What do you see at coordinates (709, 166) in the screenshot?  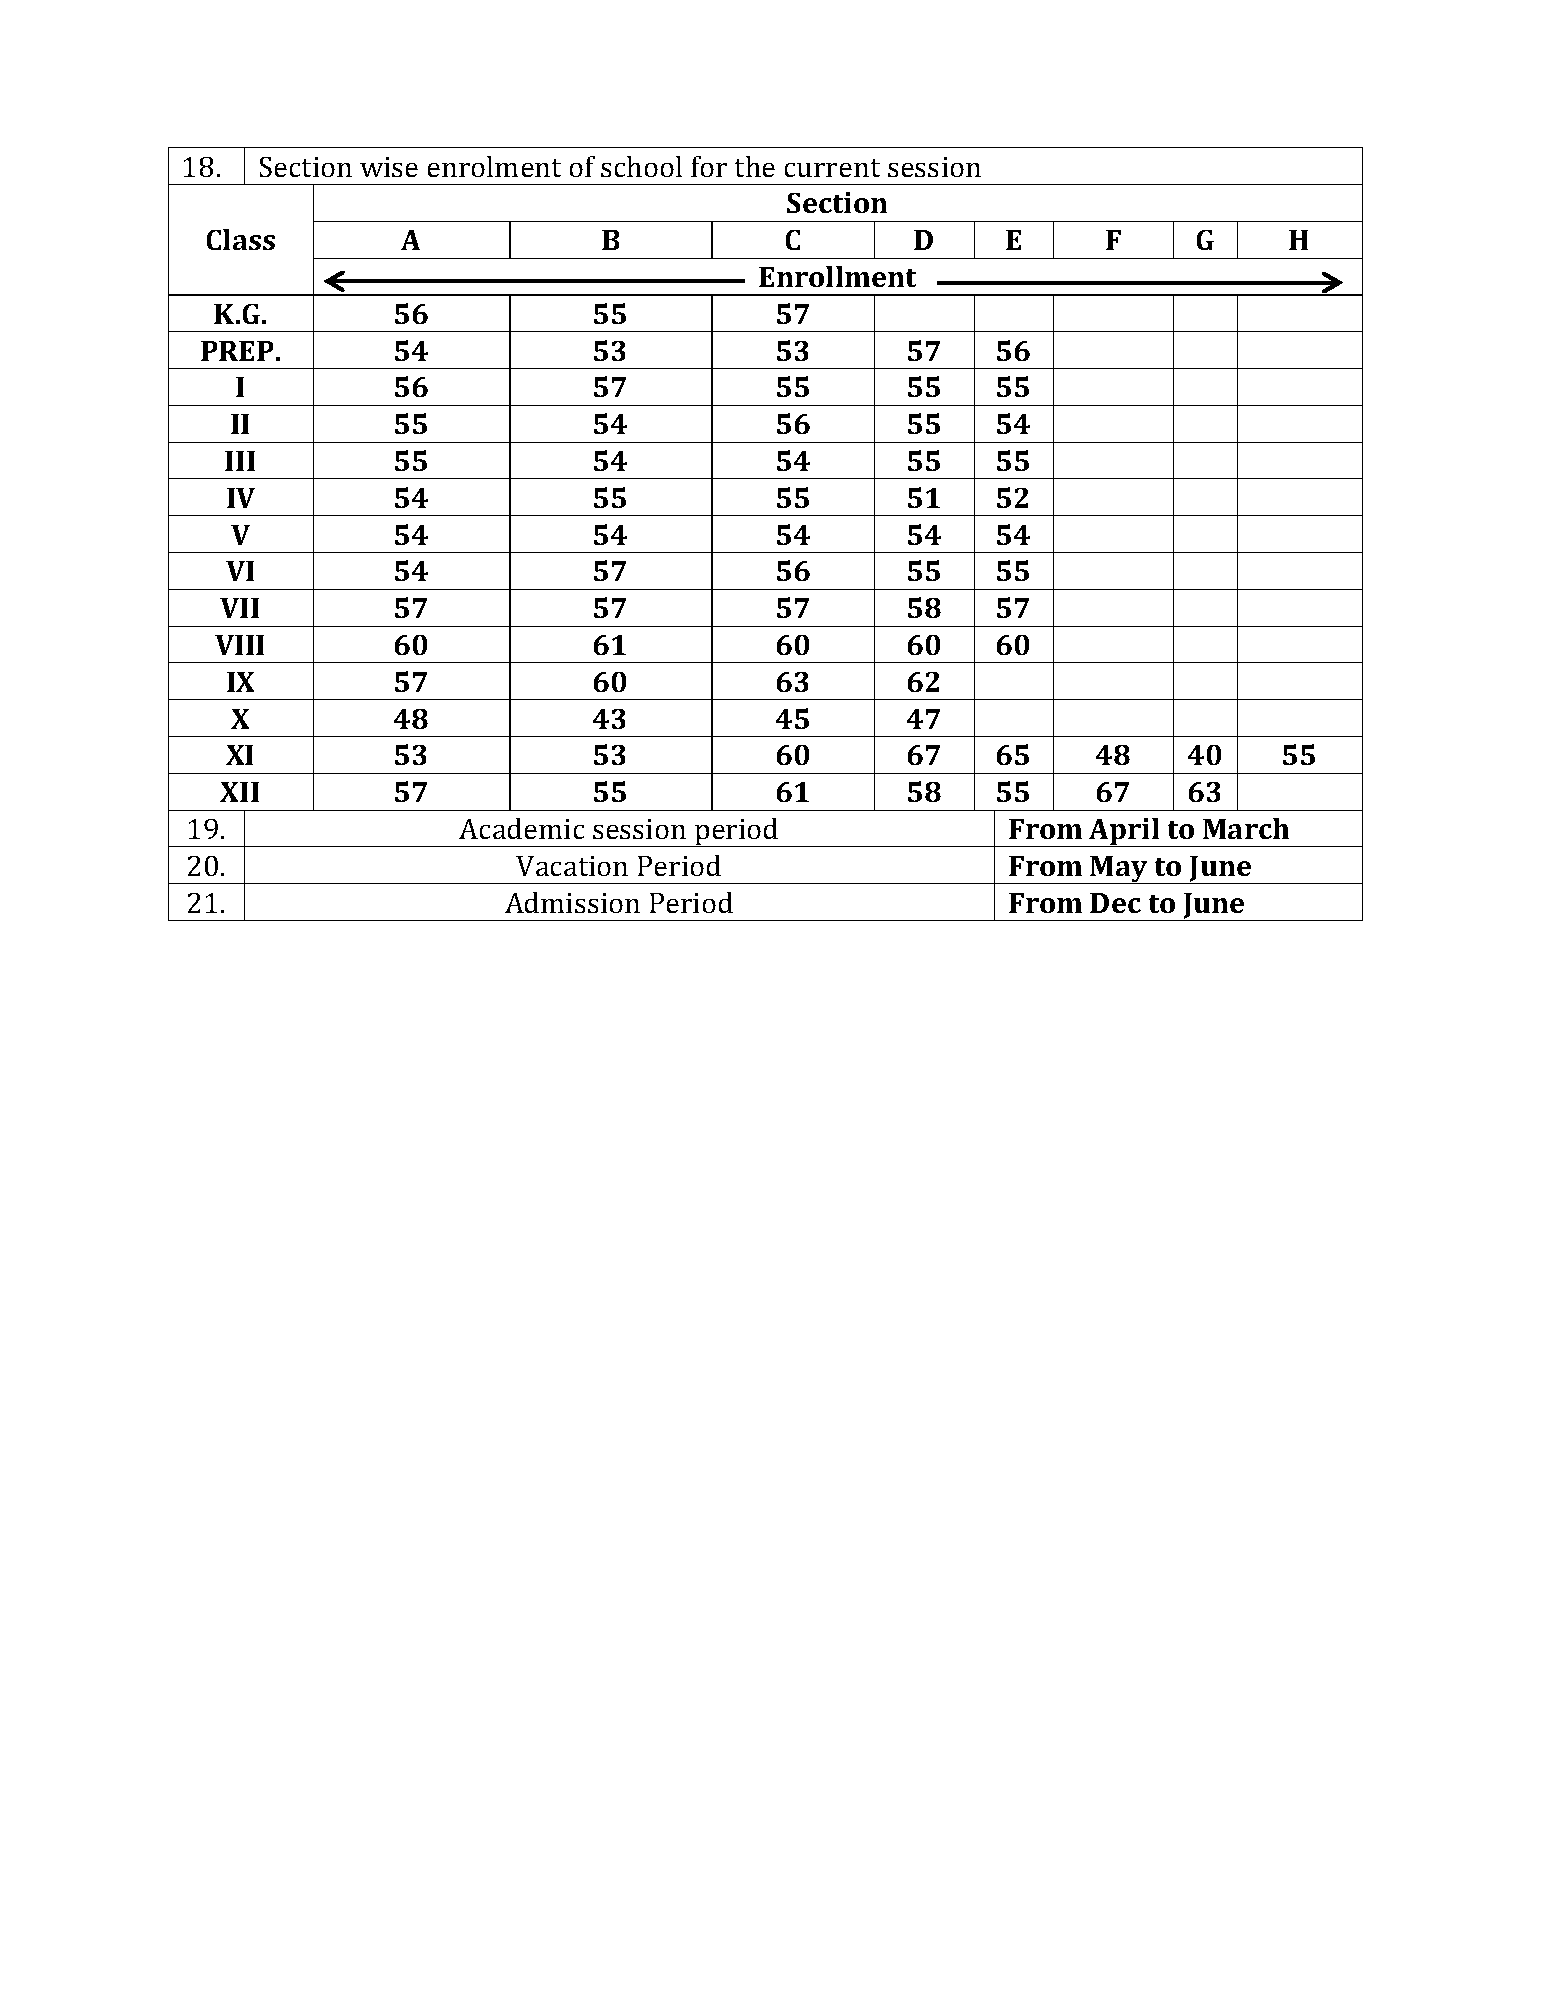 I see `for` at bounding box center [709, 166].
